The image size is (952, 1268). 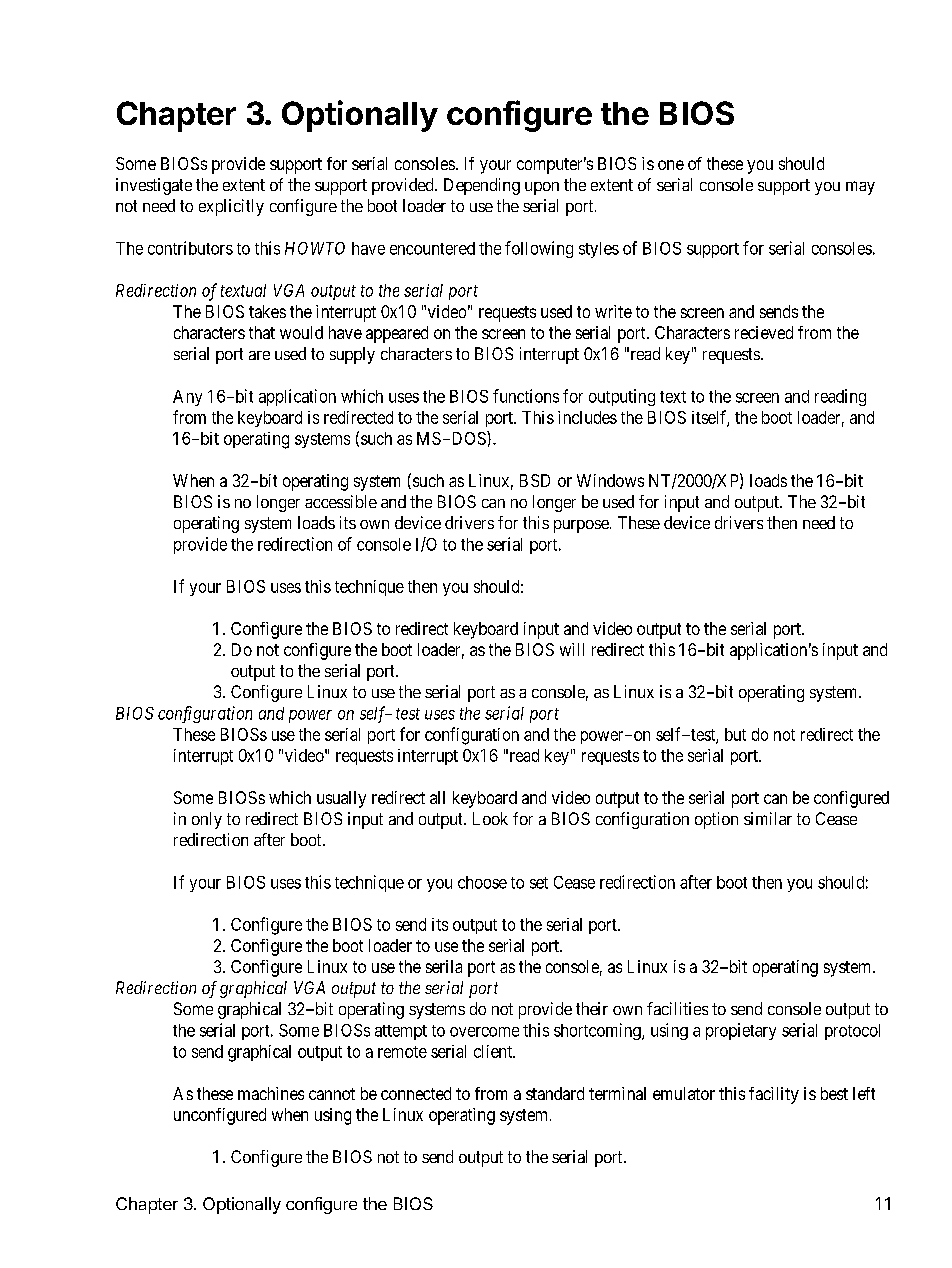 What do you see at coordinates (231, 207) in the image?
I see `explicitly` at bounding box center [231, 207].
